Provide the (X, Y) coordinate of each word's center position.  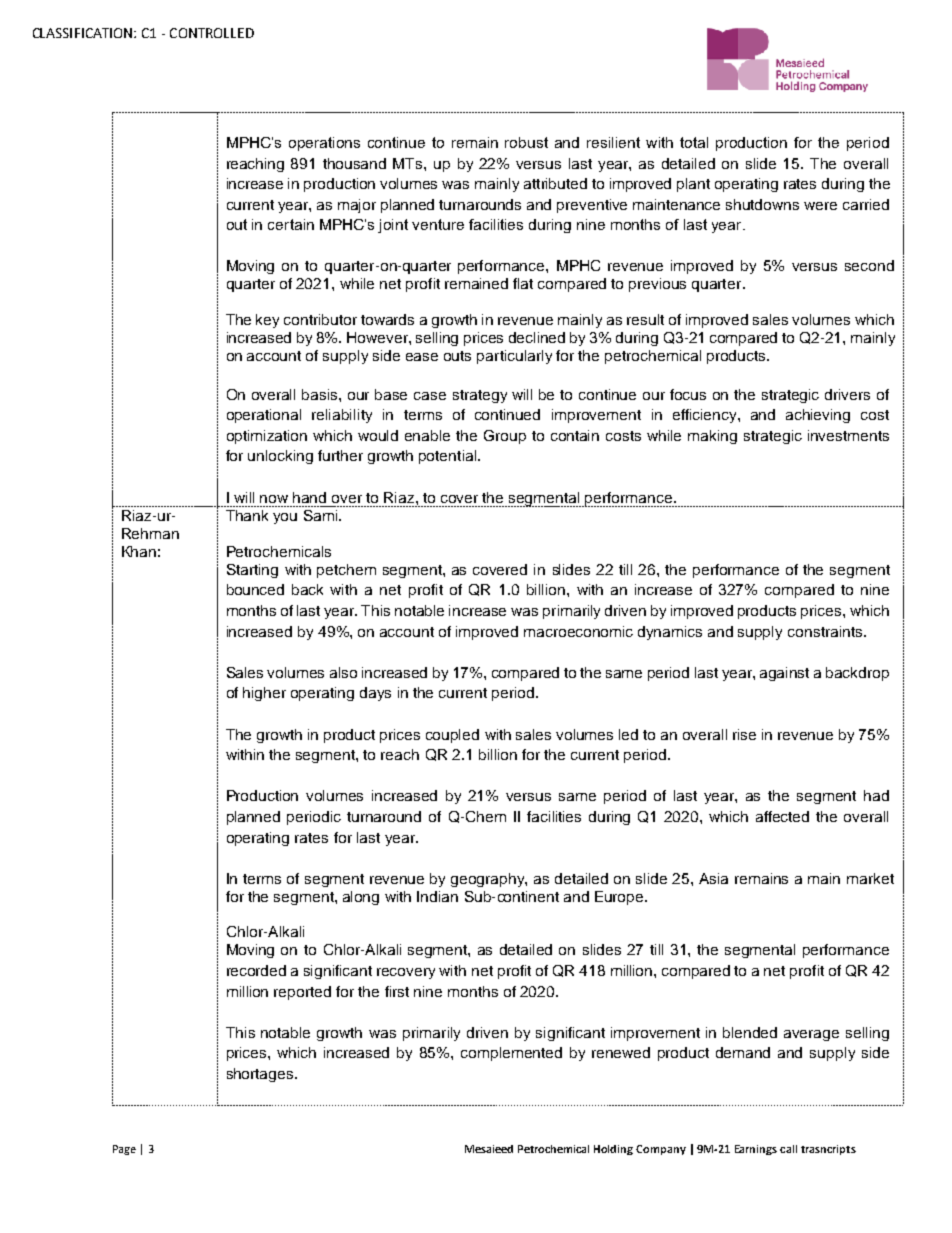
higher (264, 694)
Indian (437, 896)
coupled (452, 736)
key (267, 321)
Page (124, 1150)
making (712, 437)
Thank (247, 515)
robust (526, 142)
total (694, 142)
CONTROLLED (212, 33)
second (869, 265)
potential (449, 457)
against (784, 674)
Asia (713, 878)
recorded (256, 970)
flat (523, 283)
